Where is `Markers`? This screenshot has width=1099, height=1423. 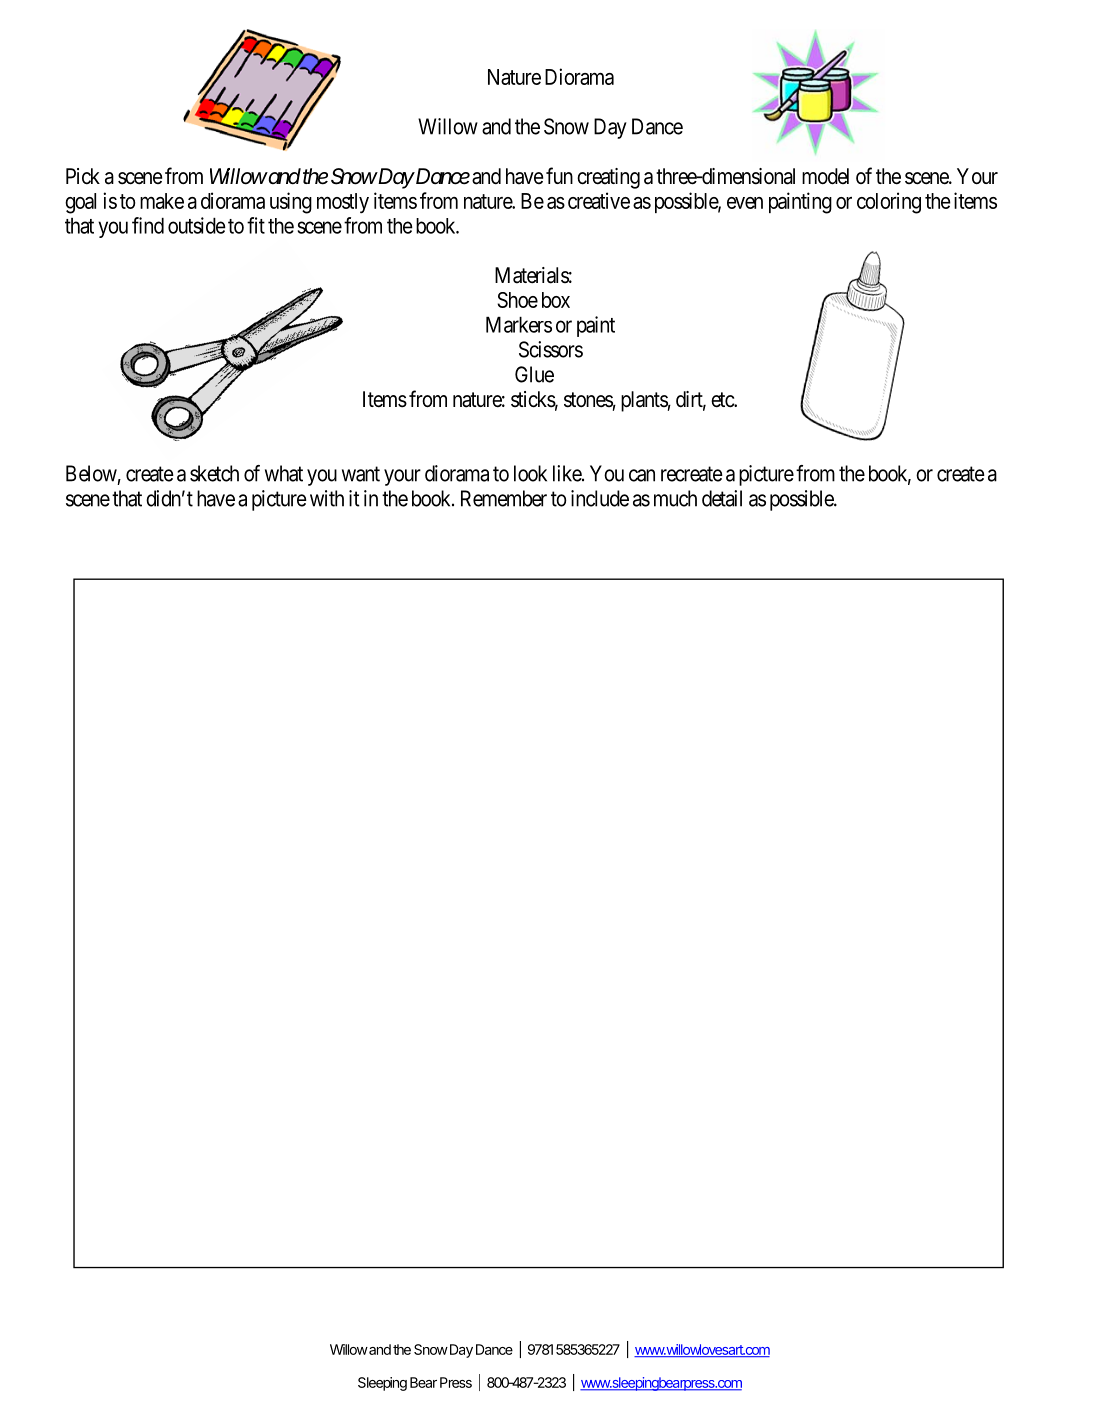 Markers is located at coordinates (519, 325).
